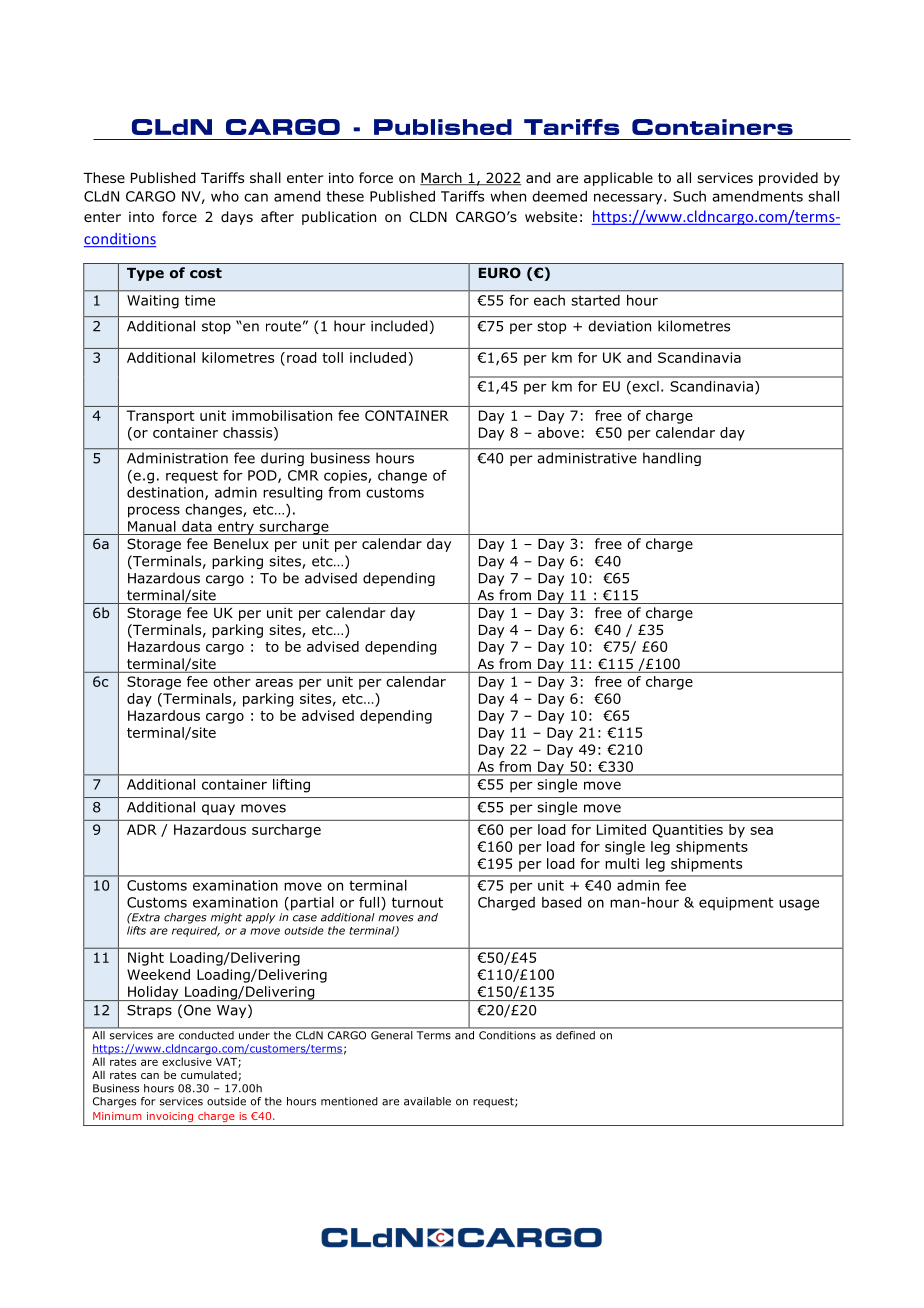 This screenshot has height=1308, width=924. I want to click on other, so click(232, 681).
